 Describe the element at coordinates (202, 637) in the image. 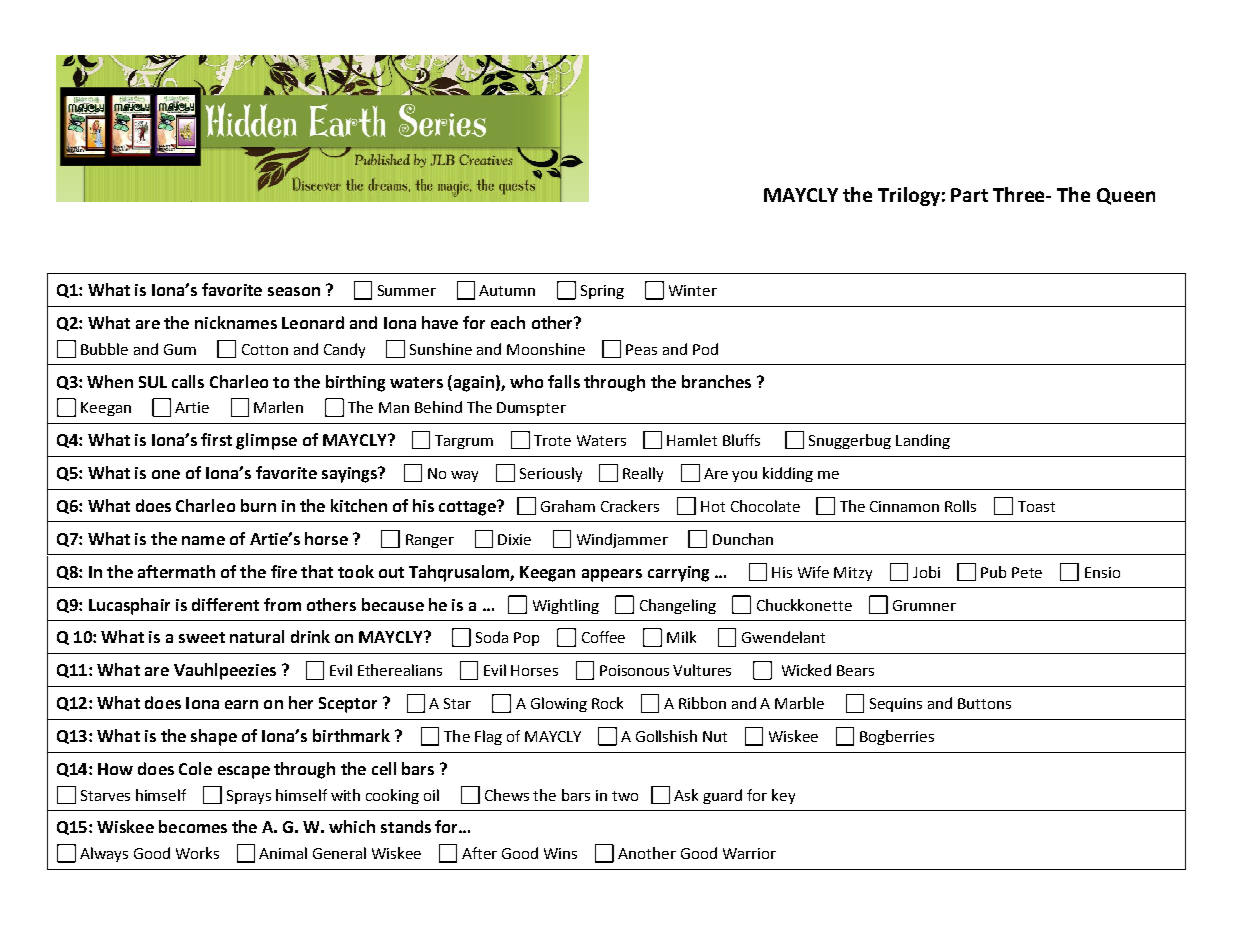

I see `sweet` at that location.
